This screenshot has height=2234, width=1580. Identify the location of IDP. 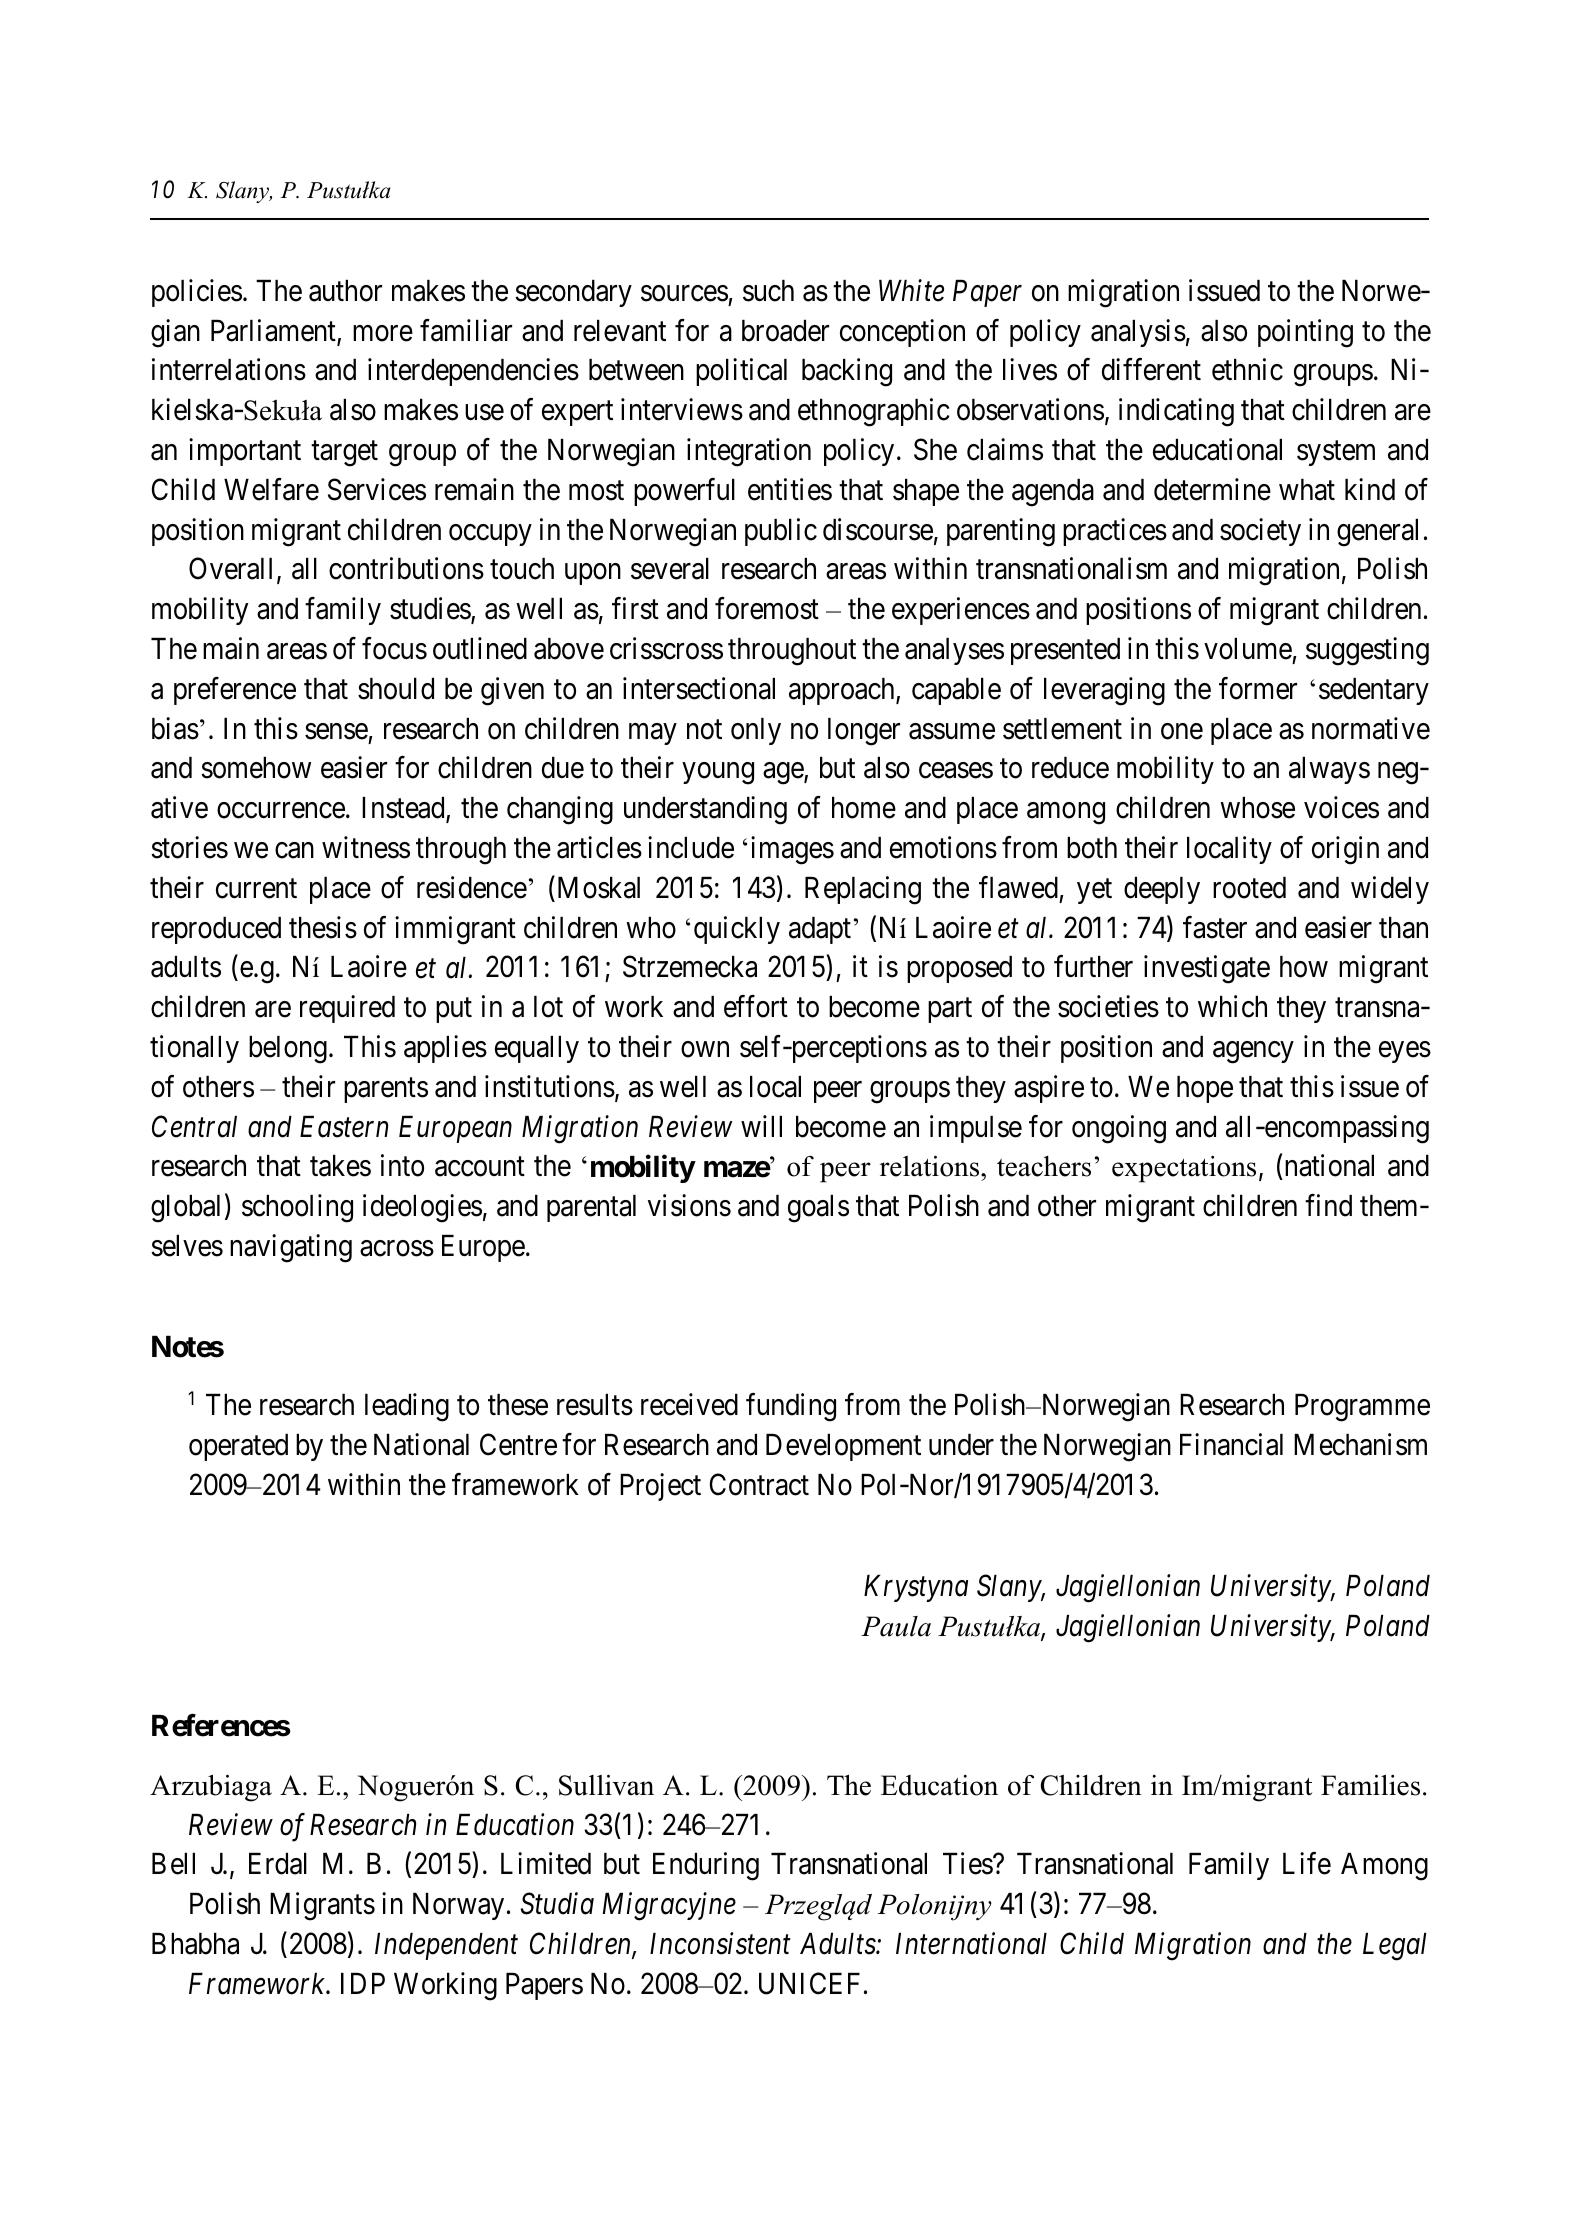
(363, 1983).
